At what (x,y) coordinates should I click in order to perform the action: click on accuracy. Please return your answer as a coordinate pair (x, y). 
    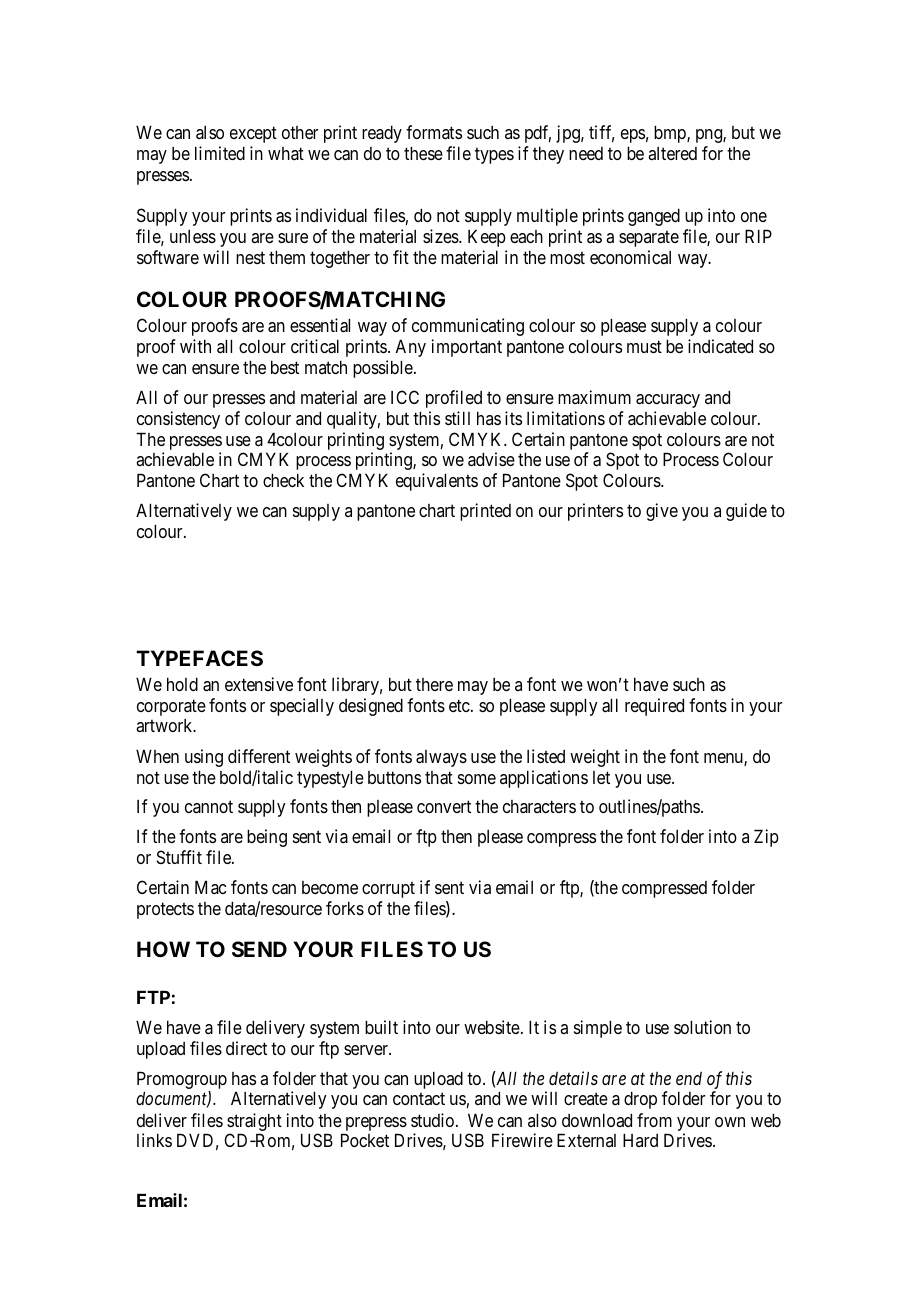
    Looking at the image, I should click on (668, 401).
